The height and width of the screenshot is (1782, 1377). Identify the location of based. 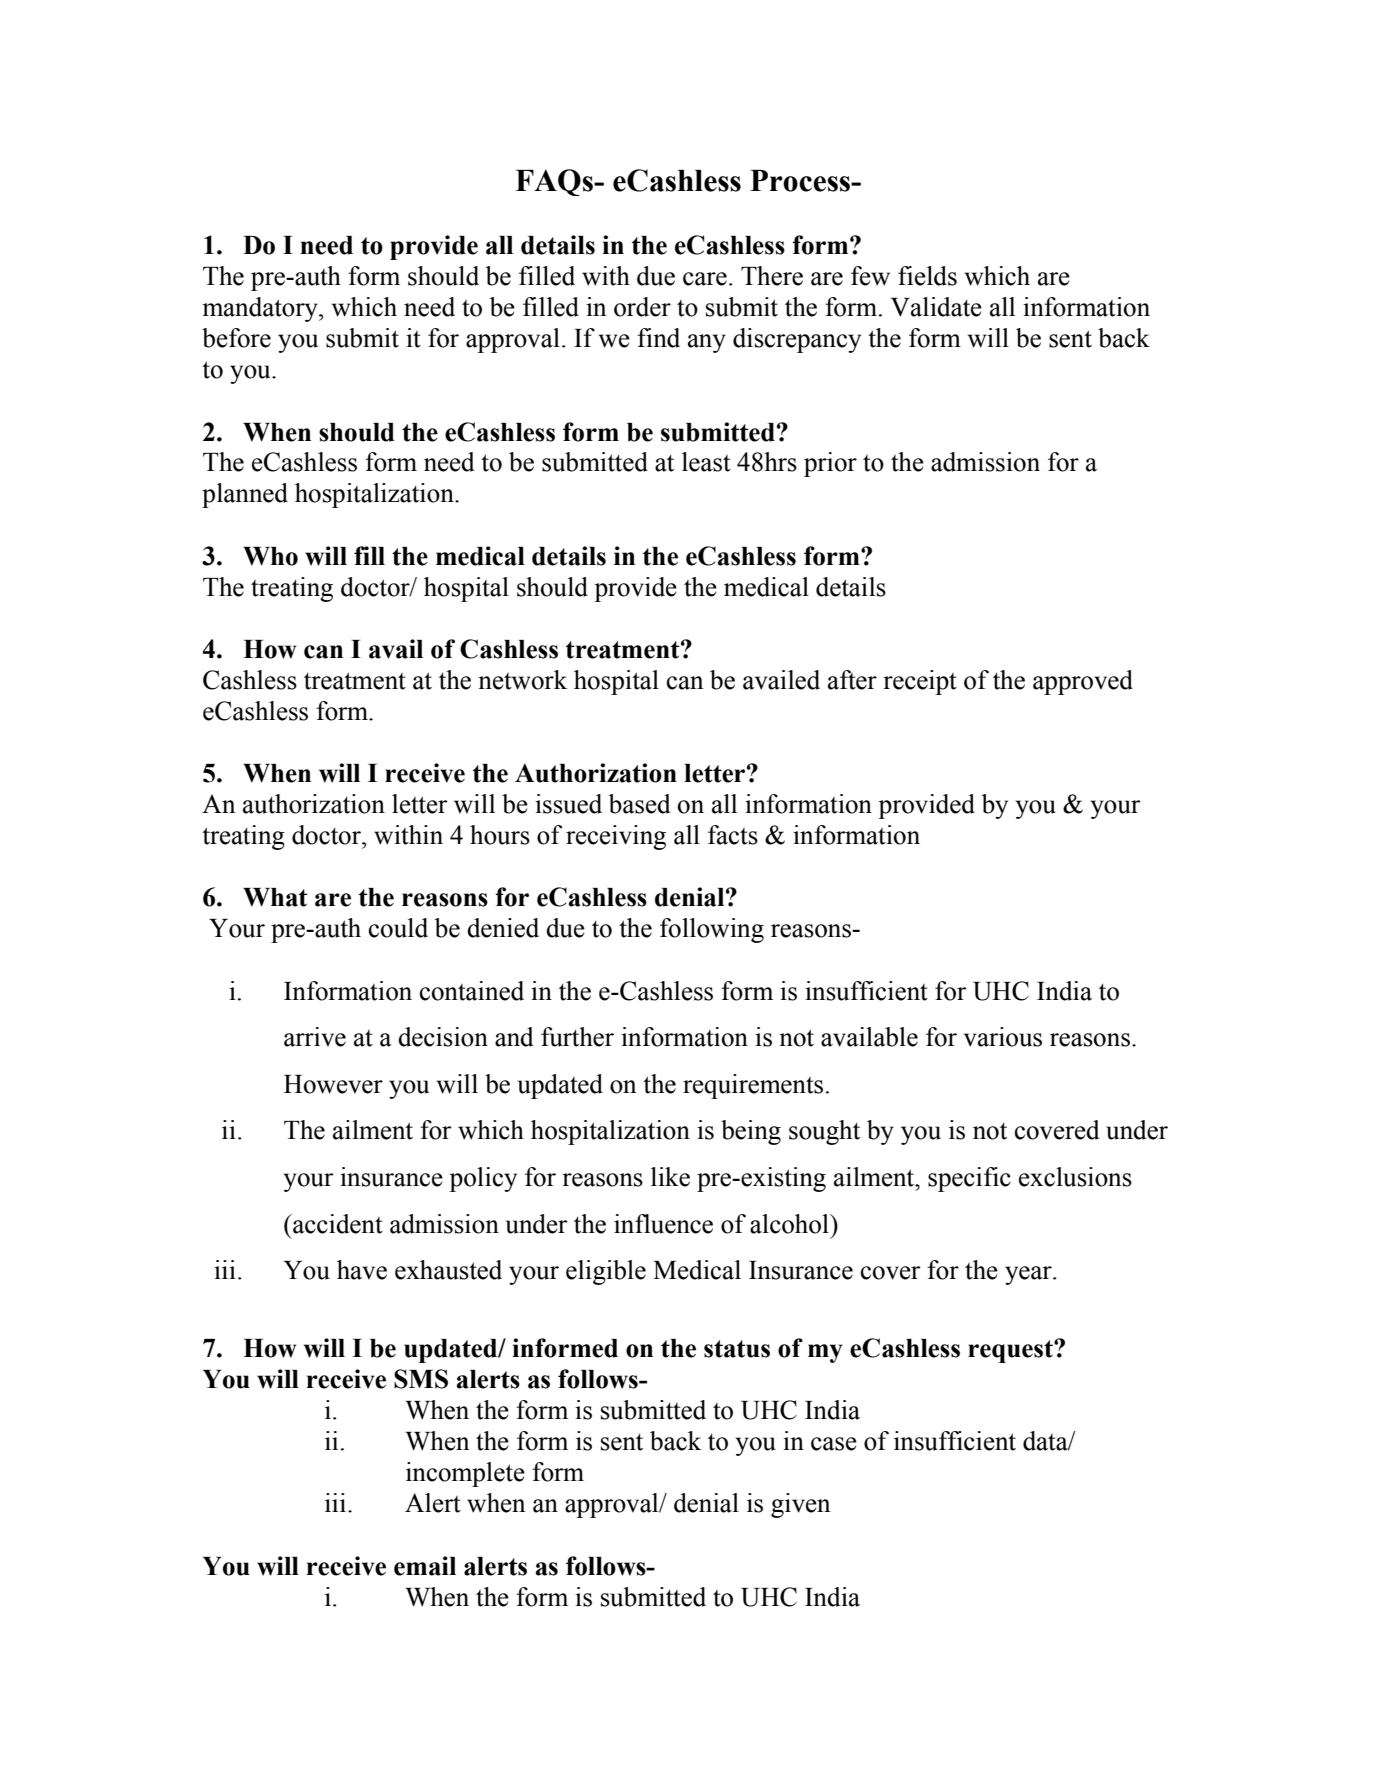
(639, 804).
